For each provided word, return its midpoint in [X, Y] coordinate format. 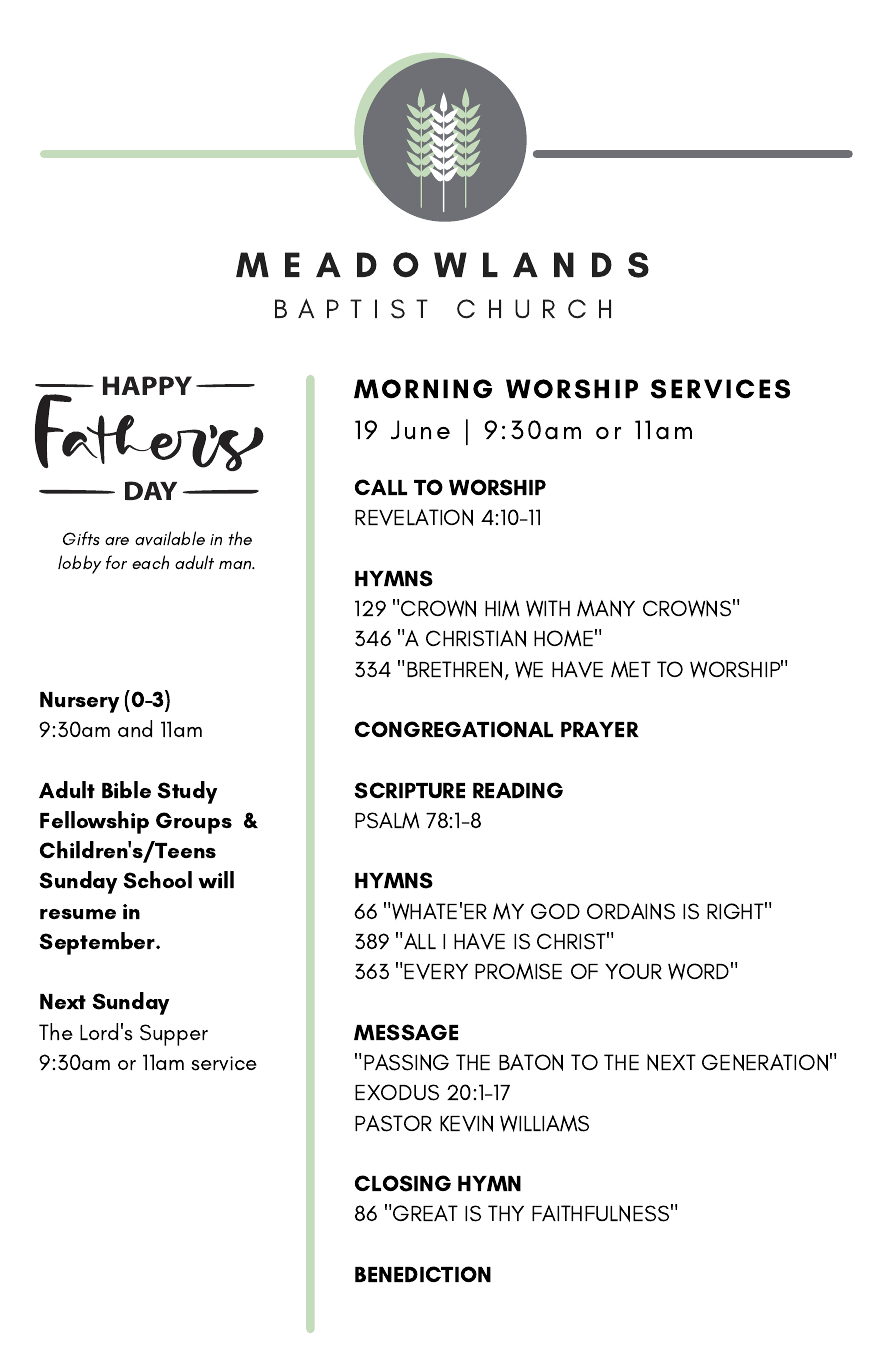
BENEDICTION [423, 1274]
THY [506, 1213]
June [420, 430]
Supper [174, 1035]
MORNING [423, 389]
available [170, 538]
